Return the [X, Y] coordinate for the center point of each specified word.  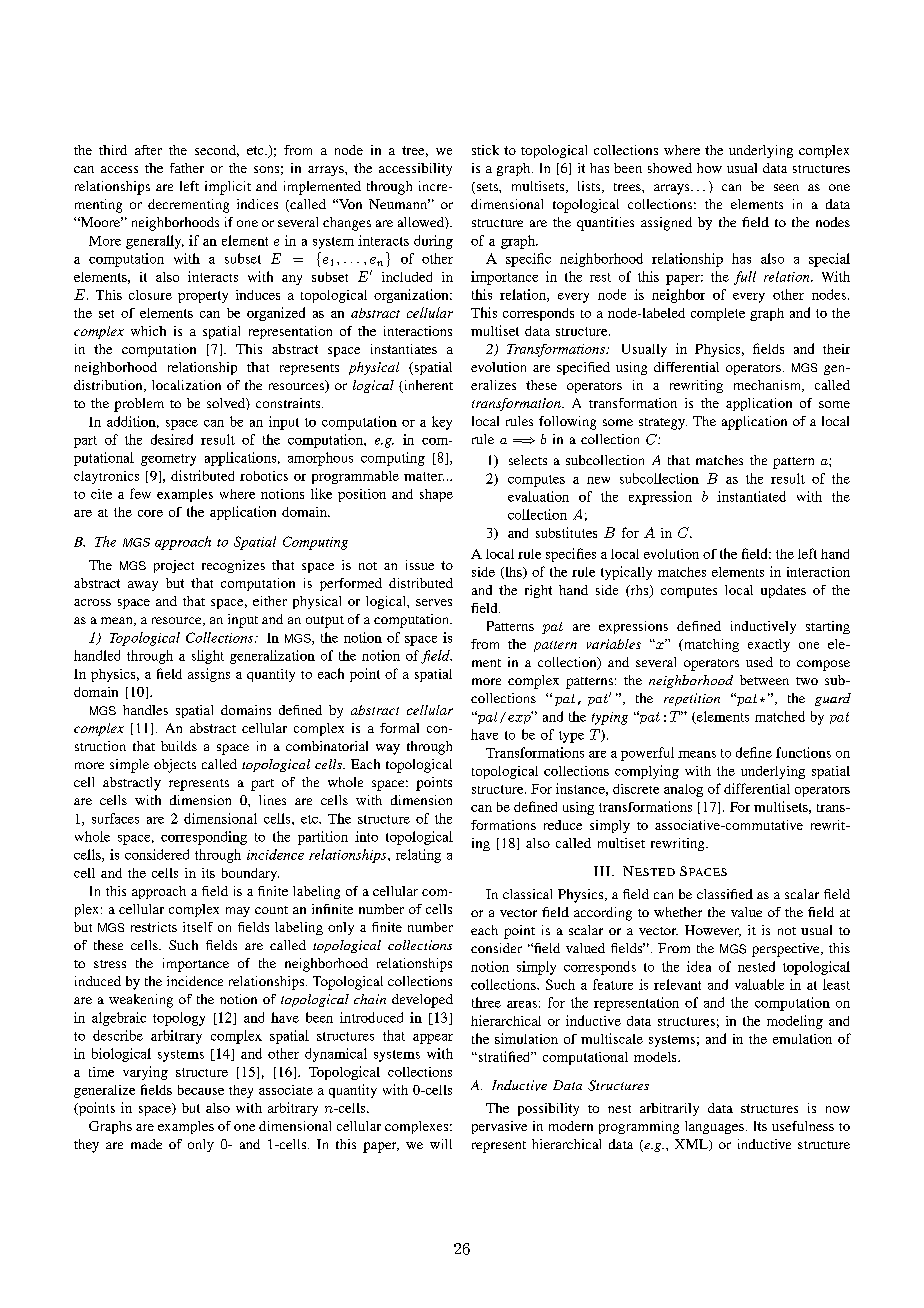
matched [780, 716]
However [713, 931]
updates [783, 591]
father [187, 168]
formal [399, 728]
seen [786, 187]
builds [179, 746]
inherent [427, 386]
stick [485, 150]
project [174, 566]
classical [527, 894]
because [201, 1090]
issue [420, 565]
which [148, 331]
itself [198, 927]
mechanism [769, 386]
